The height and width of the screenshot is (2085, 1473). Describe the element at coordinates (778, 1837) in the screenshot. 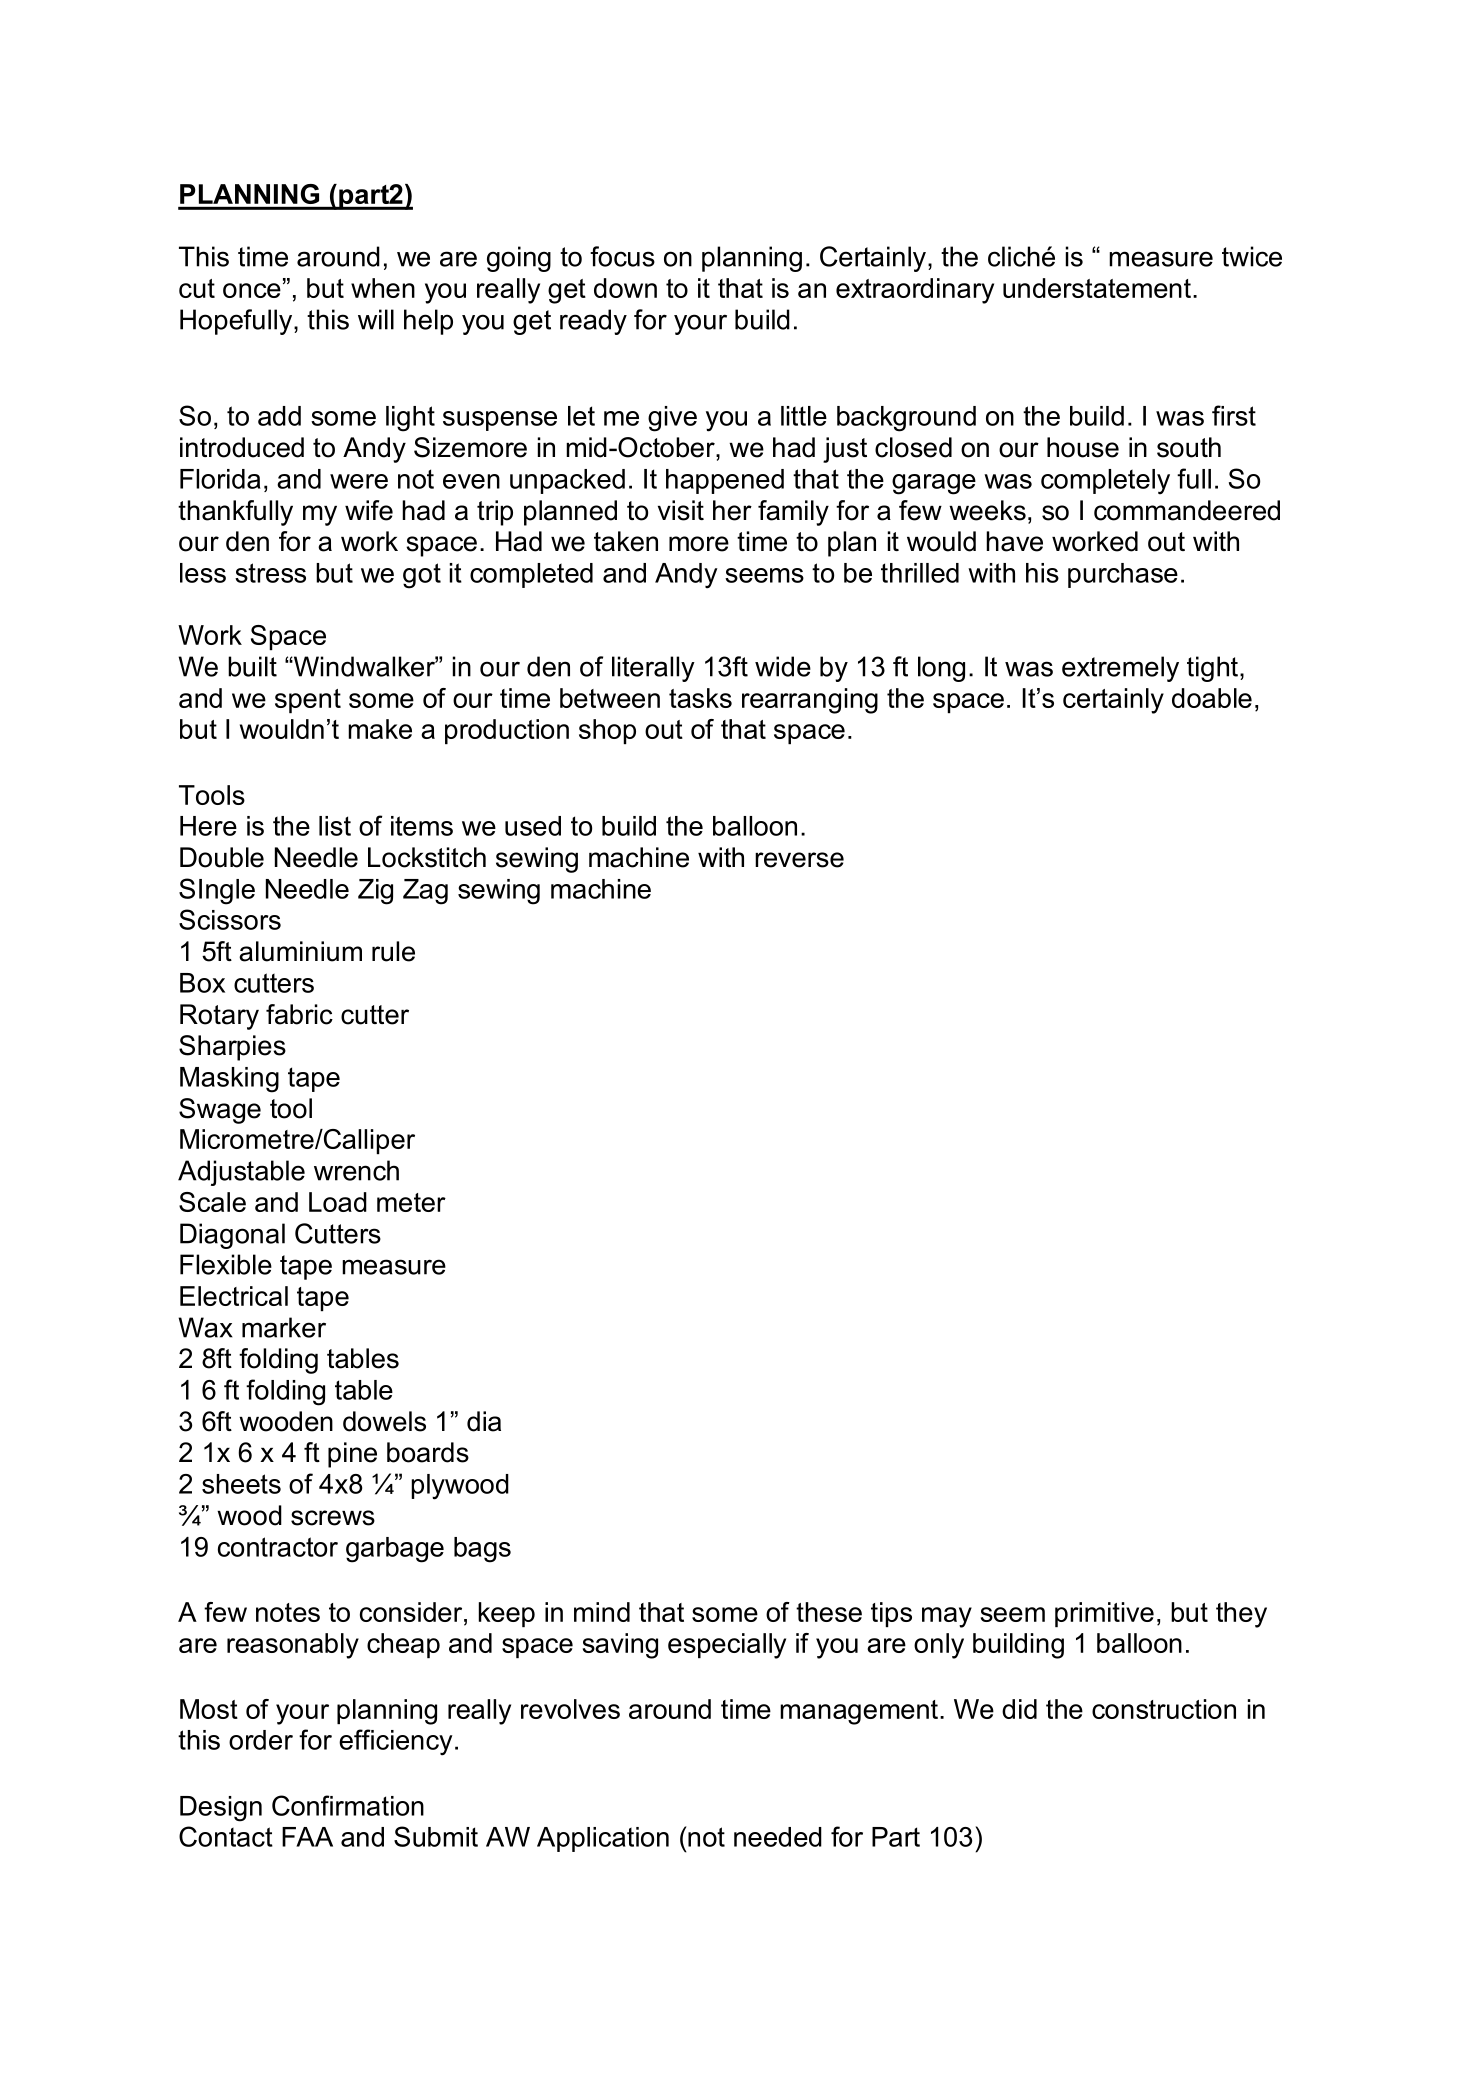

I see `needed` at that location.
